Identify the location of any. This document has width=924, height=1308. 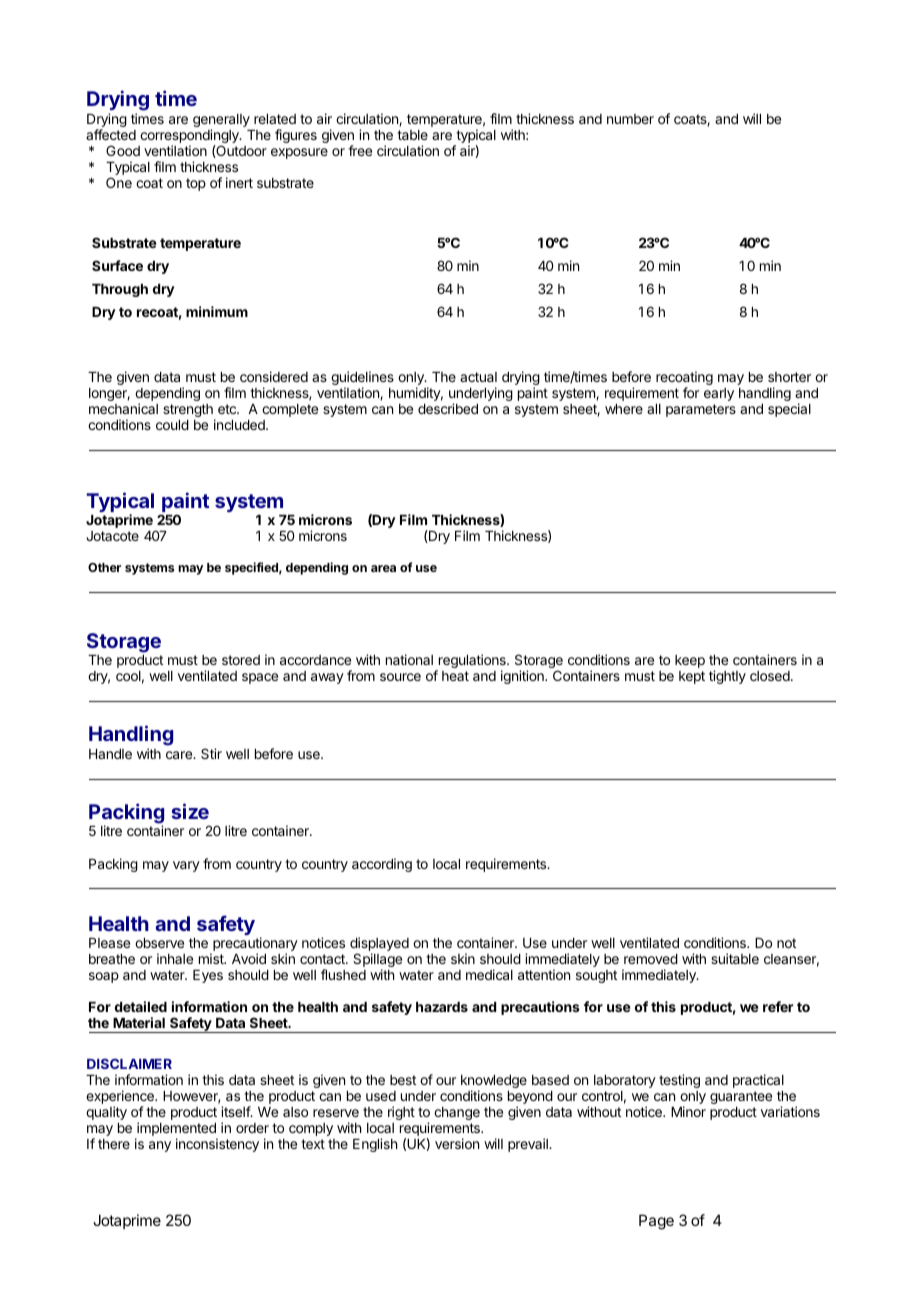
(160, 1146).
